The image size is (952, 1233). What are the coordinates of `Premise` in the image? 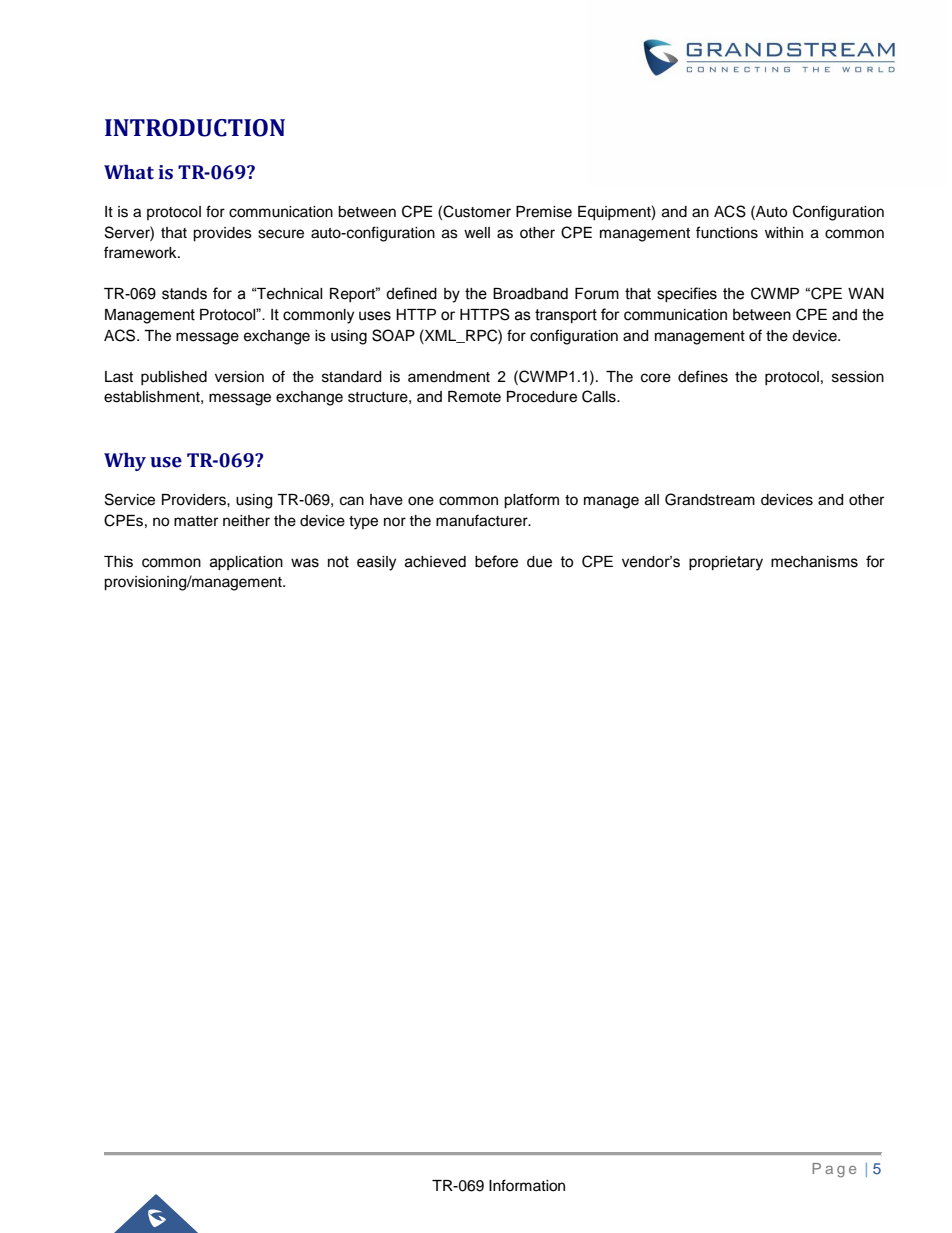 It's located at (544, 212).
